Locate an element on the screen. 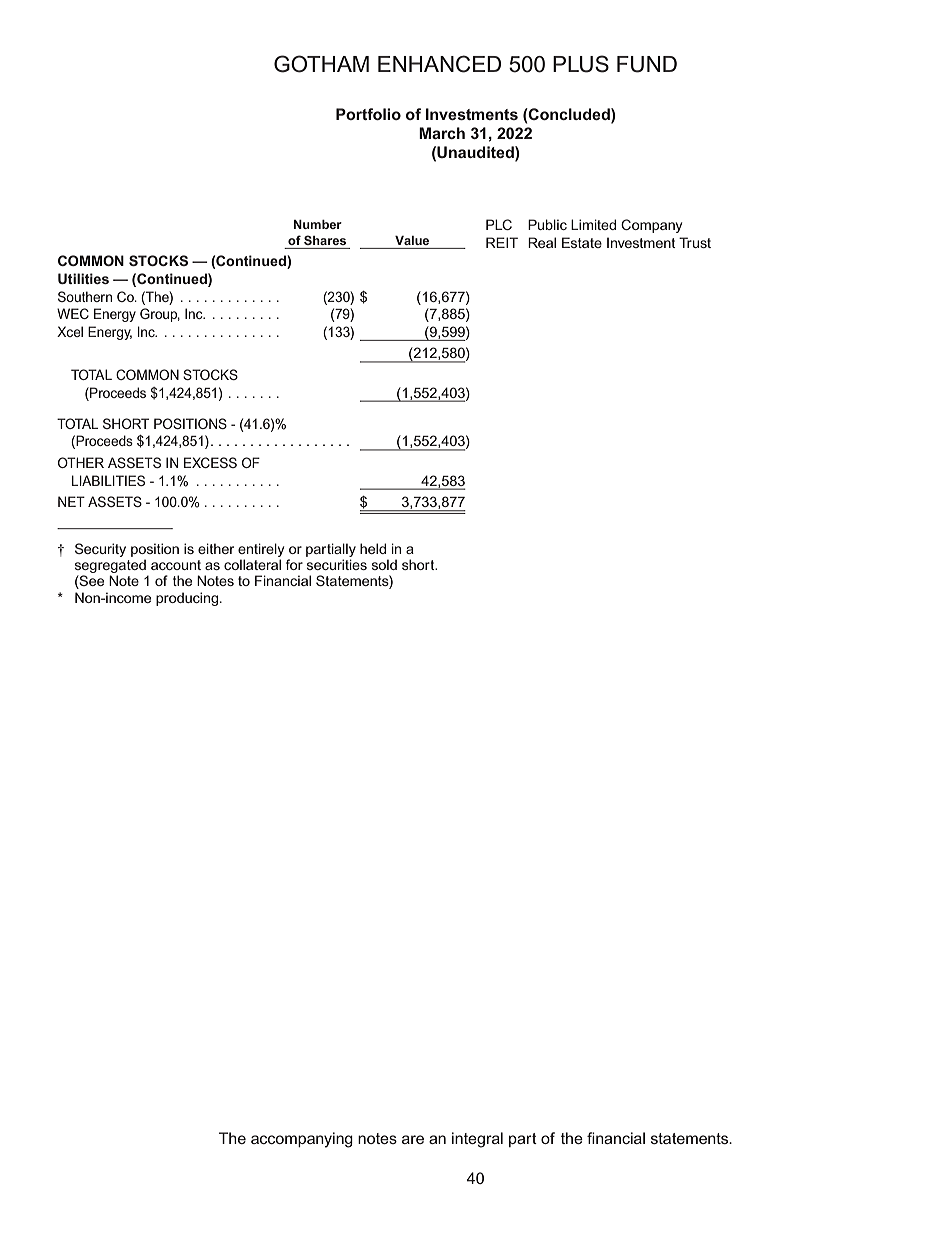  sold is located at coordinates (384, 564).
